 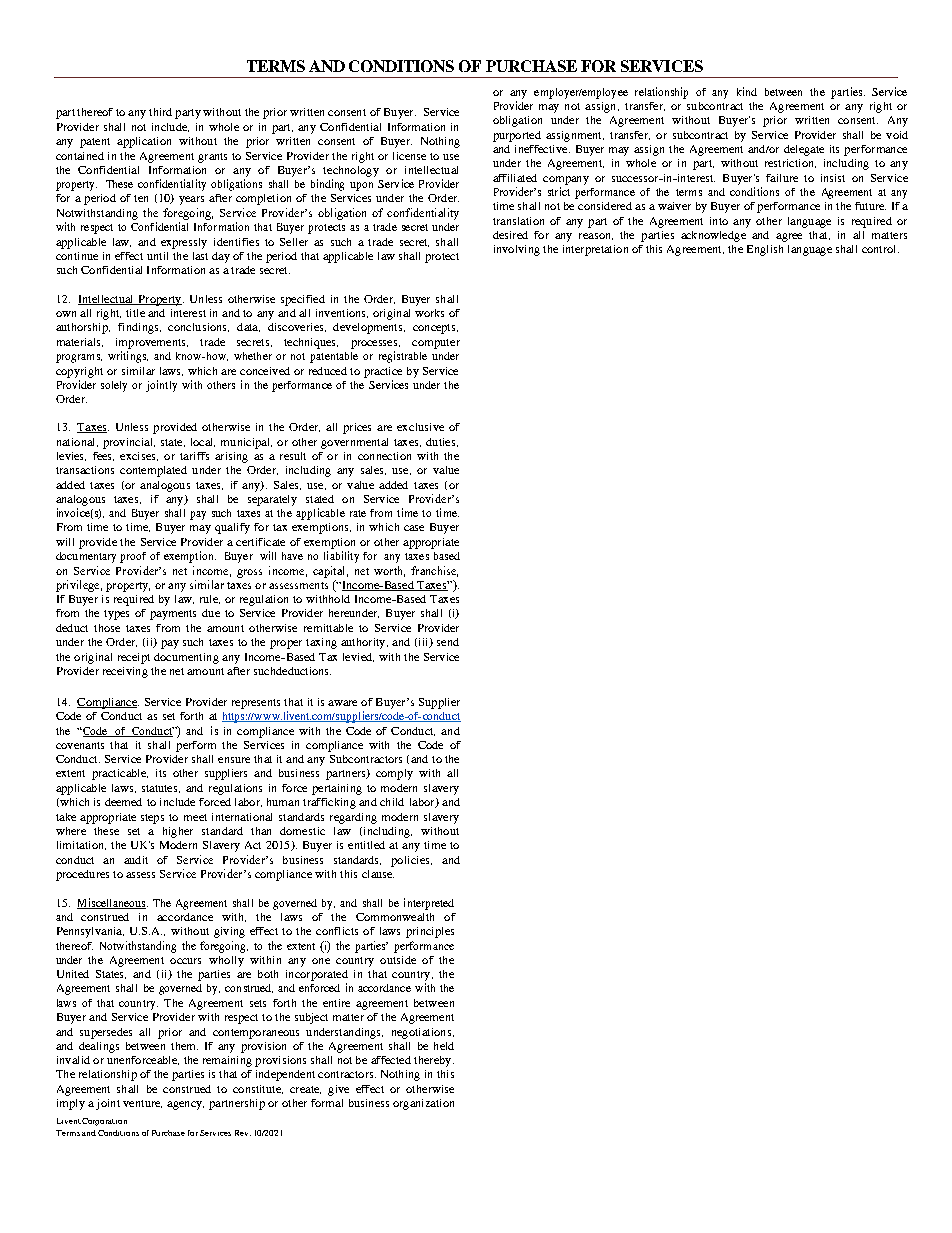 What do you see at coordinates (448, 642) in the page?
I see `send` at bounding box center [448, 642].
